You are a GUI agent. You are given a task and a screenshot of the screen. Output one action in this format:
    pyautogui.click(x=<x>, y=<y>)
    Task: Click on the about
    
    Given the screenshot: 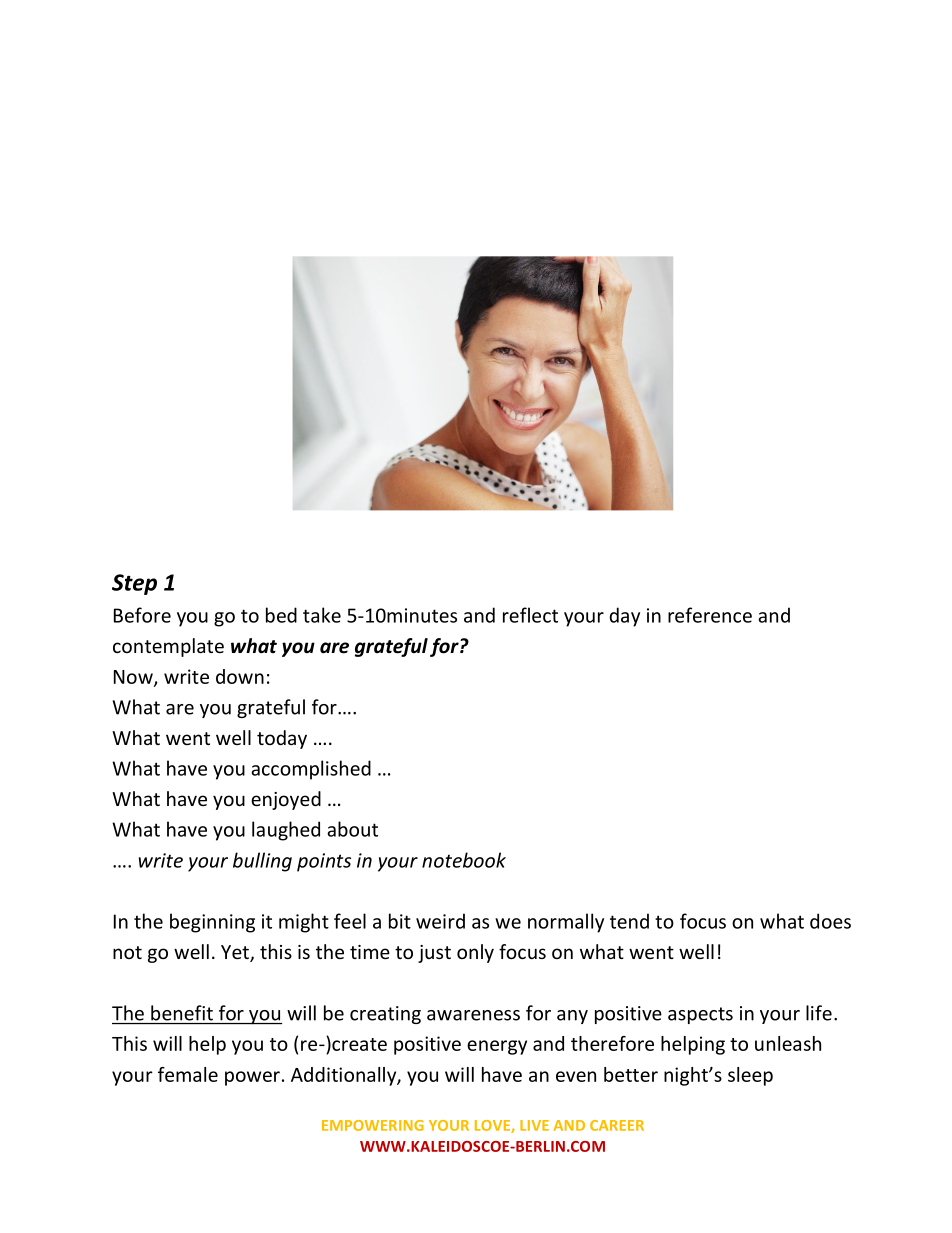 What is the action you would take?
    pyautogui.click(x=352, y=829)
